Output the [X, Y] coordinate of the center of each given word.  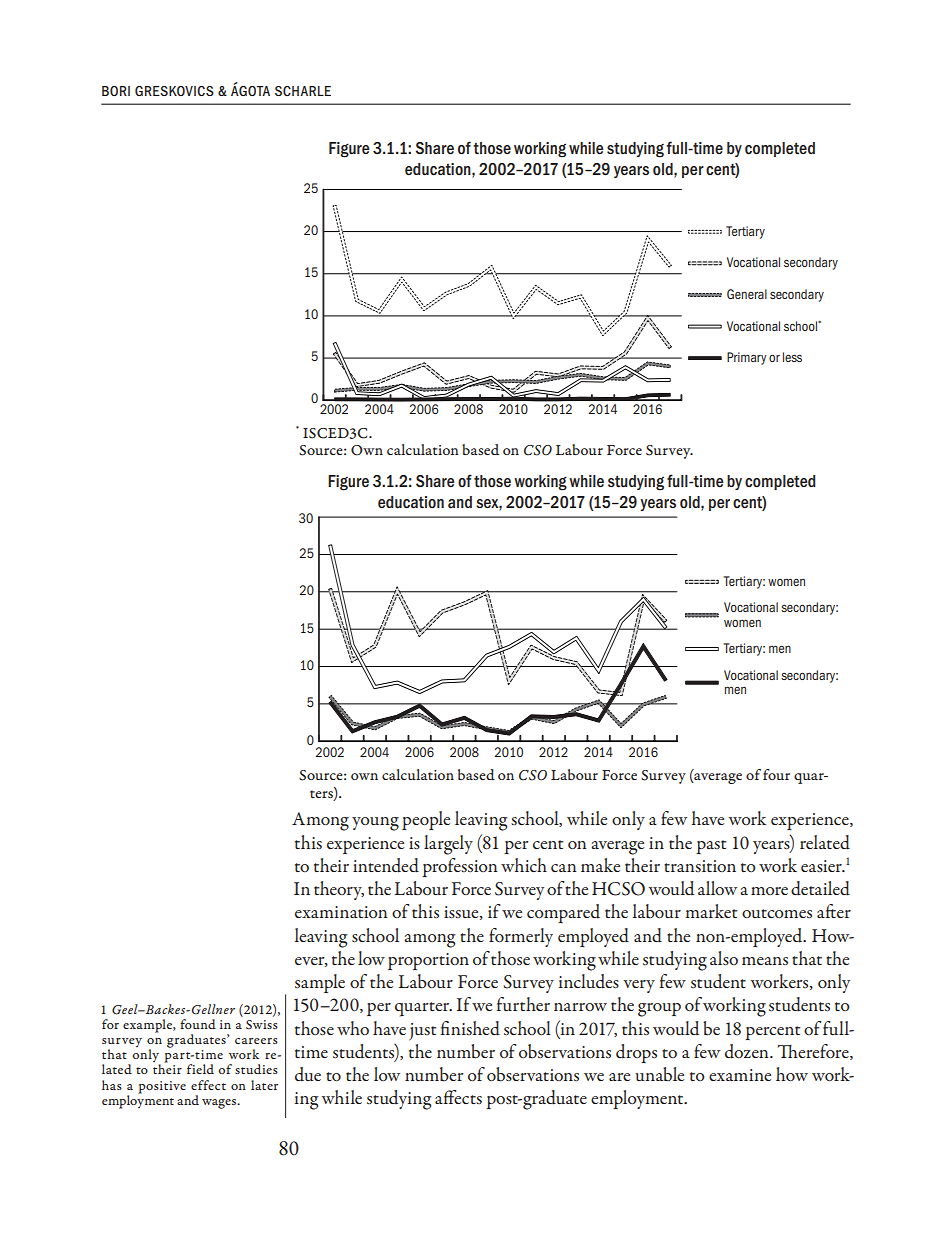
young [375, 824]
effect [208, 1085]
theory [339, 890]
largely [448, 845]
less [792, 357]
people [426, 820]
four [776, 774]
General [747, 294]
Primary [747, 358]
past [711, 847]
